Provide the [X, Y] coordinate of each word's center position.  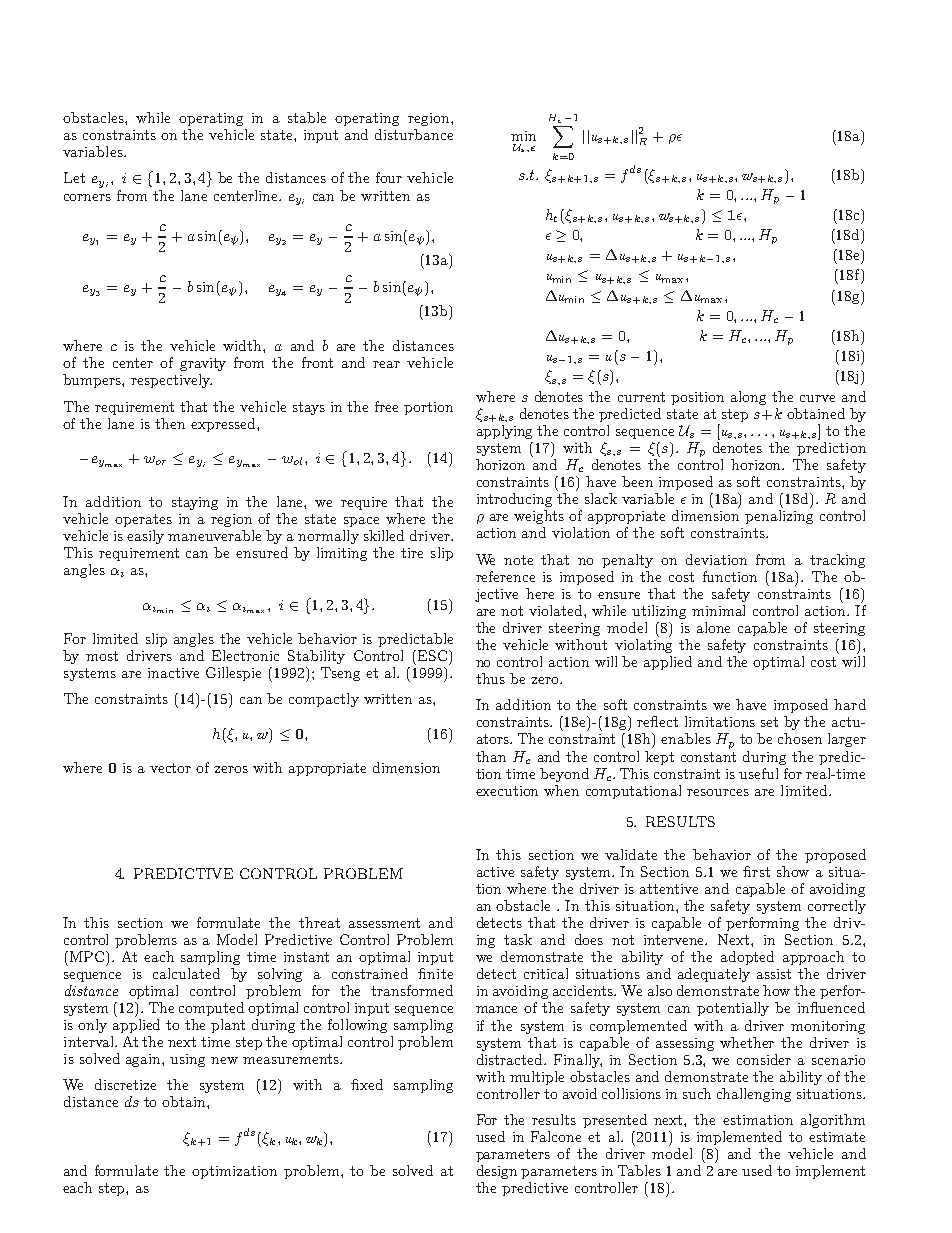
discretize [125, 1084]
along [748, 398]
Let [74, 177]
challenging [754, 1095]
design [497, 1172]
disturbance [414, 134]
